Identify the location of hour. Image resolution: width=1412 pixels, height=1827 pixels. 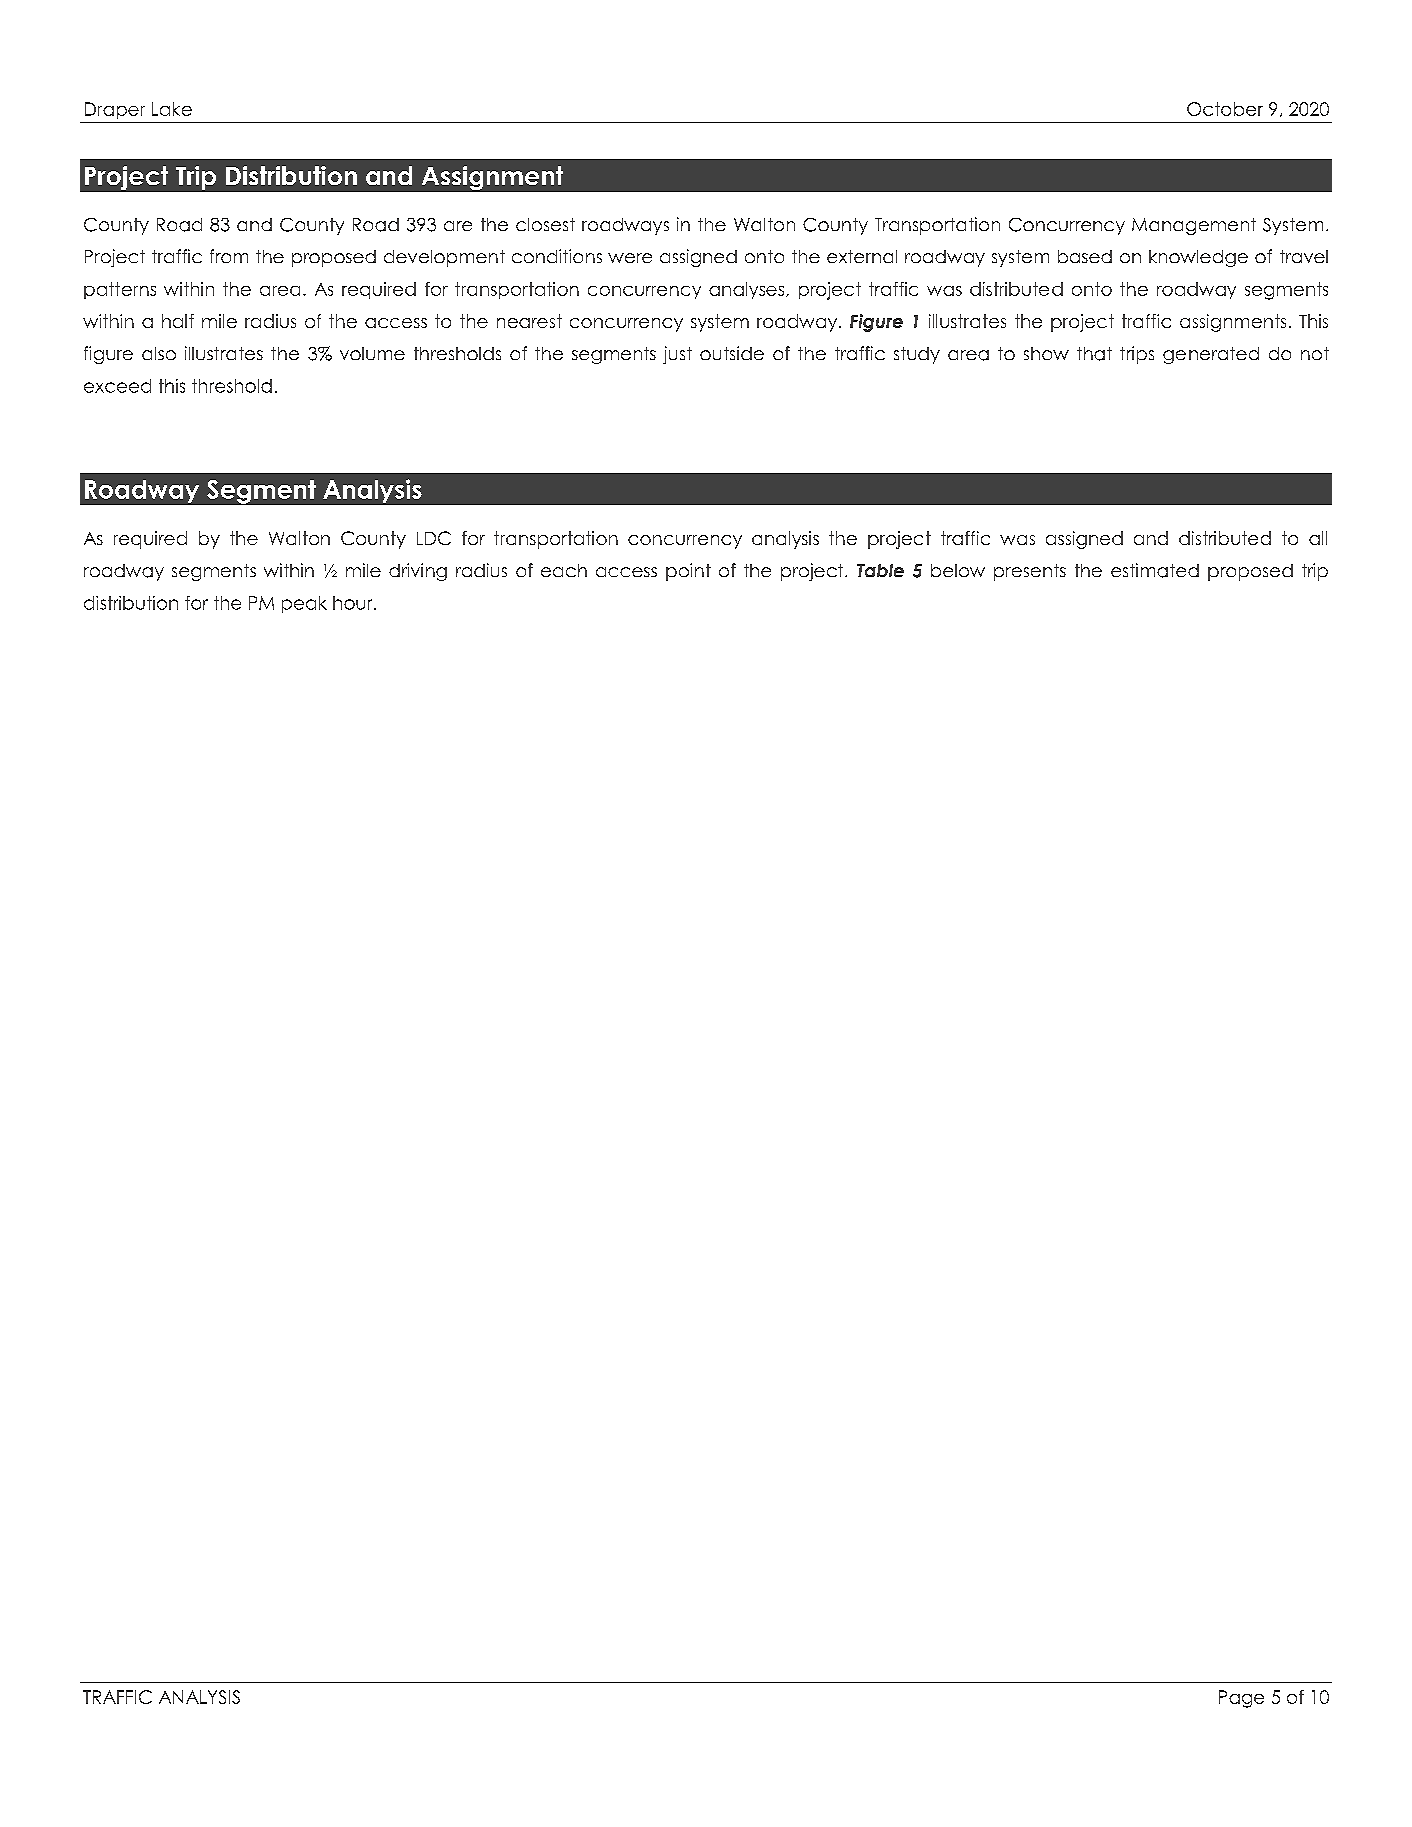
(354, 603).
